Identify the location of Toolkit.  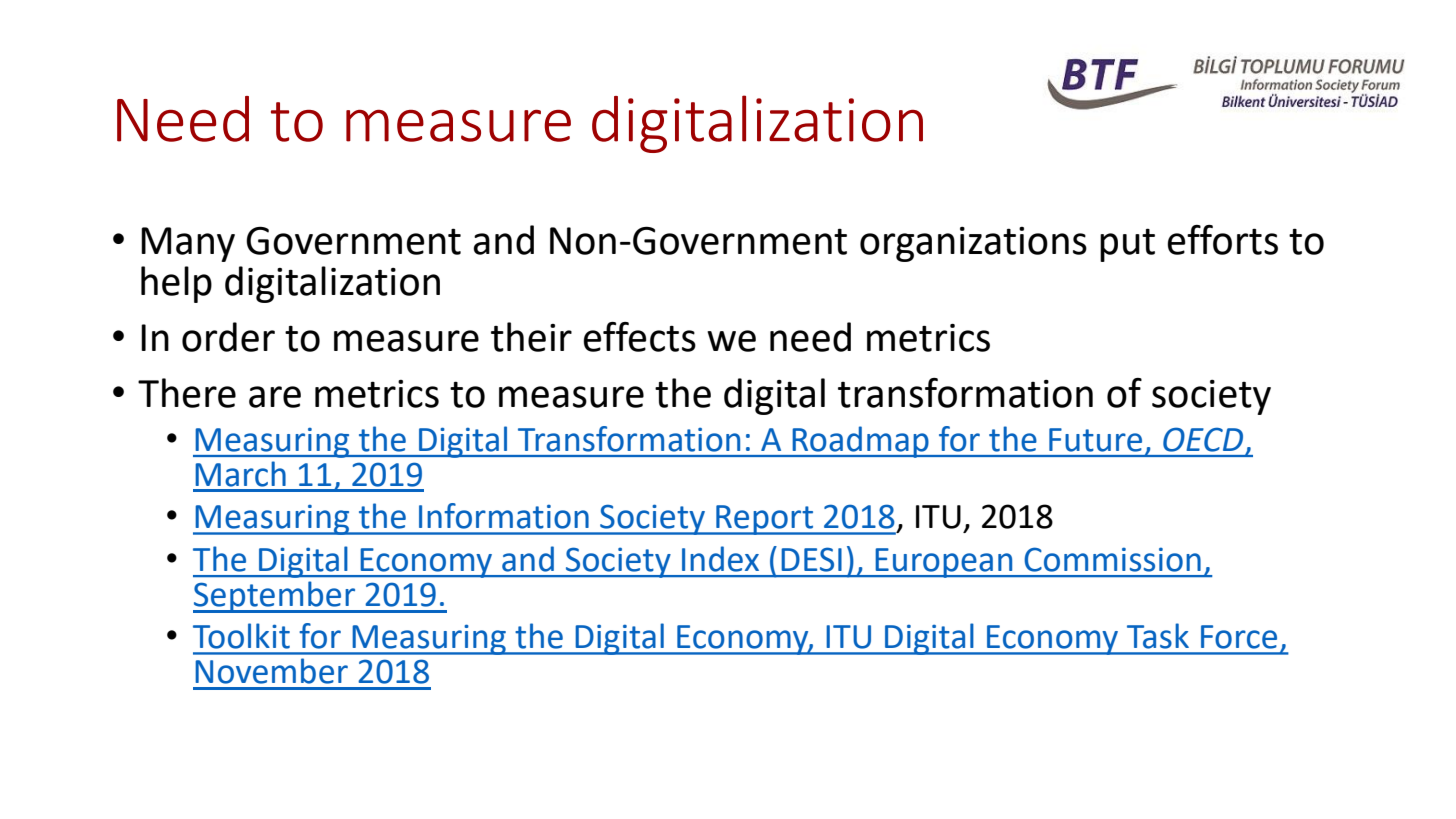
(241, 636).
